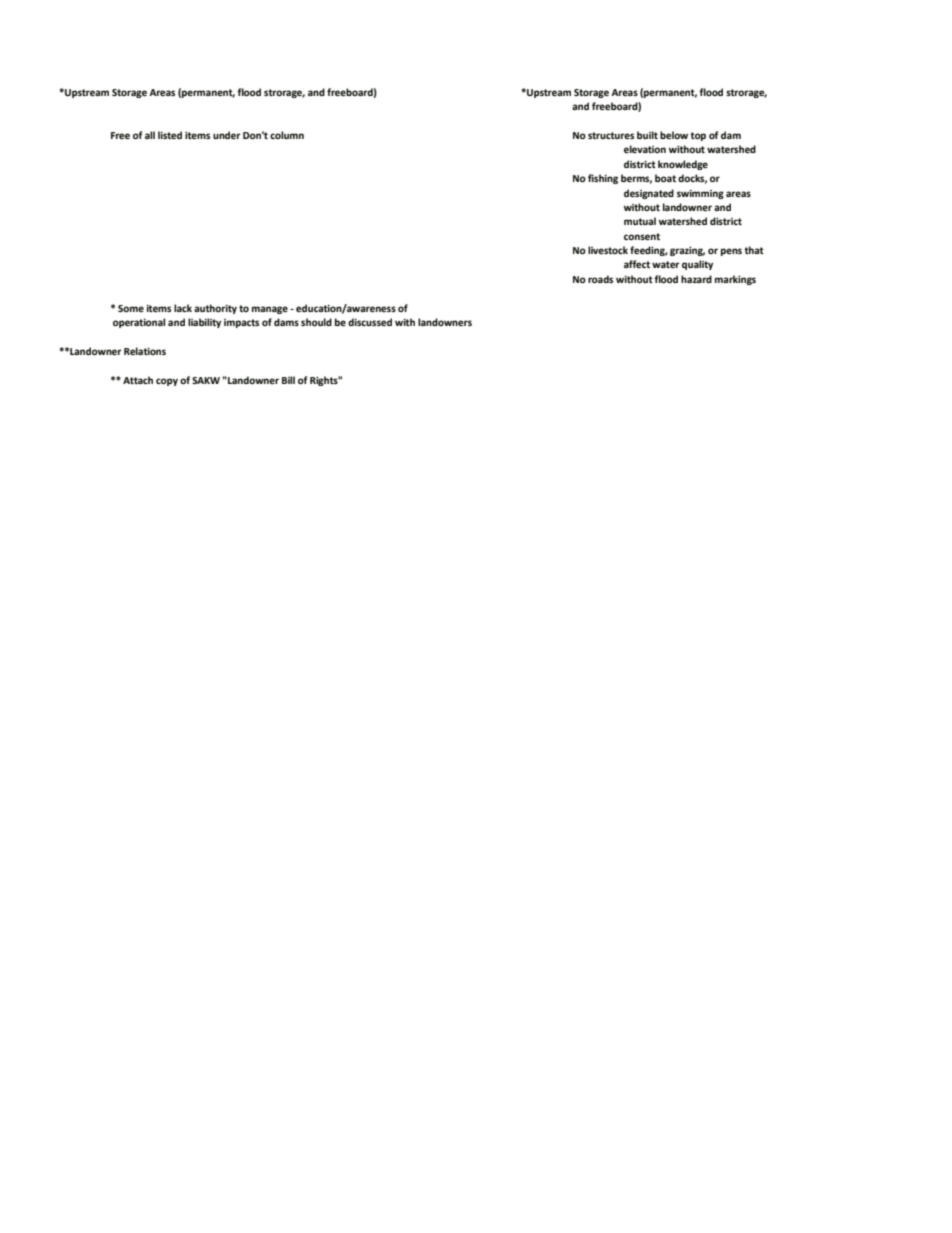  Describe the element at coordinates (287, 135) in the document. I see `column` at that location.
